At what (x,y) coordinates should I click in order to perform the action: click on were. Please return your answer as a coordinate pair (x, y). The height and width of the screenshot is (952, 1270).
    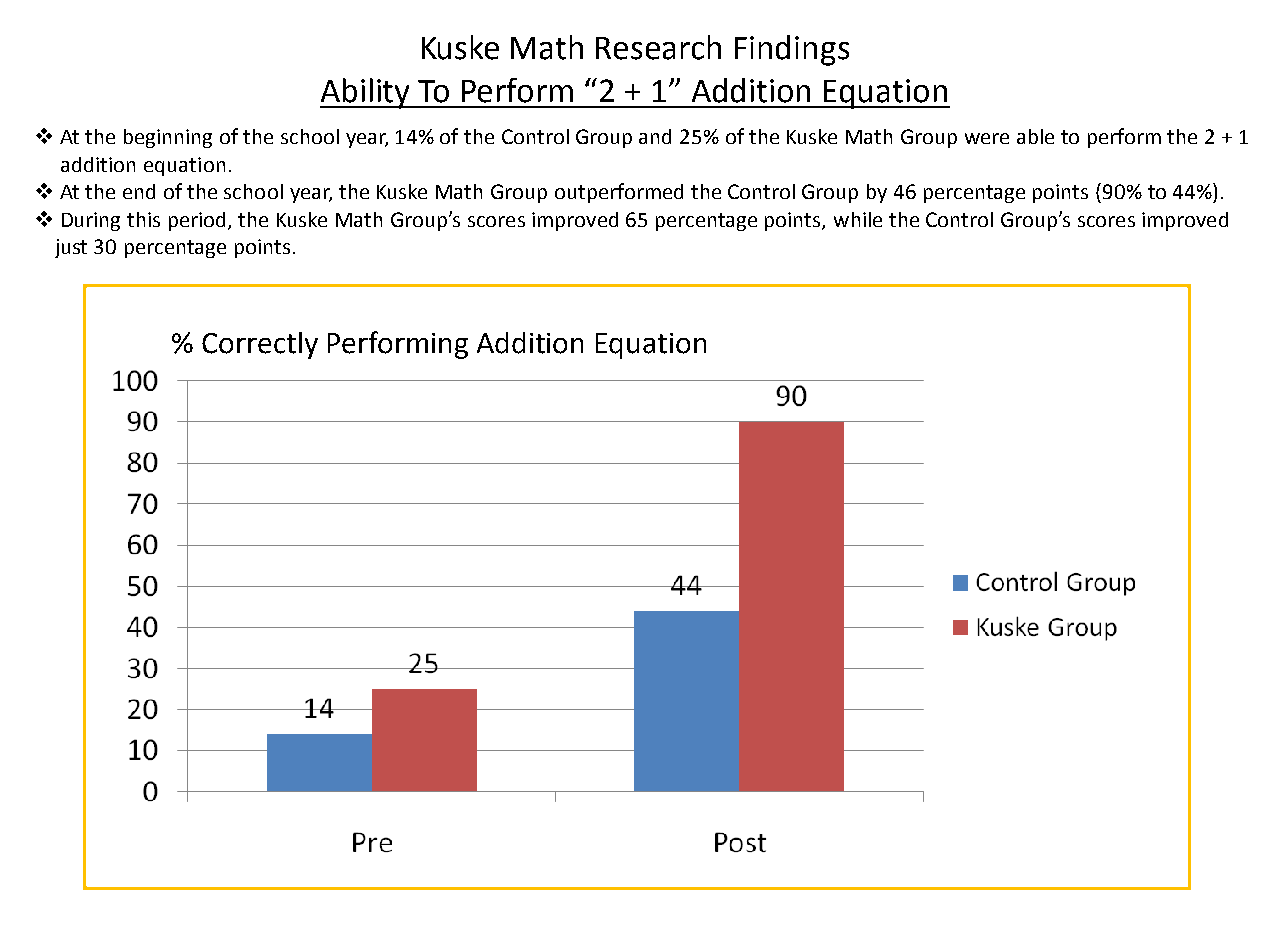
    Looking at the image, I should click on (987, 138).
